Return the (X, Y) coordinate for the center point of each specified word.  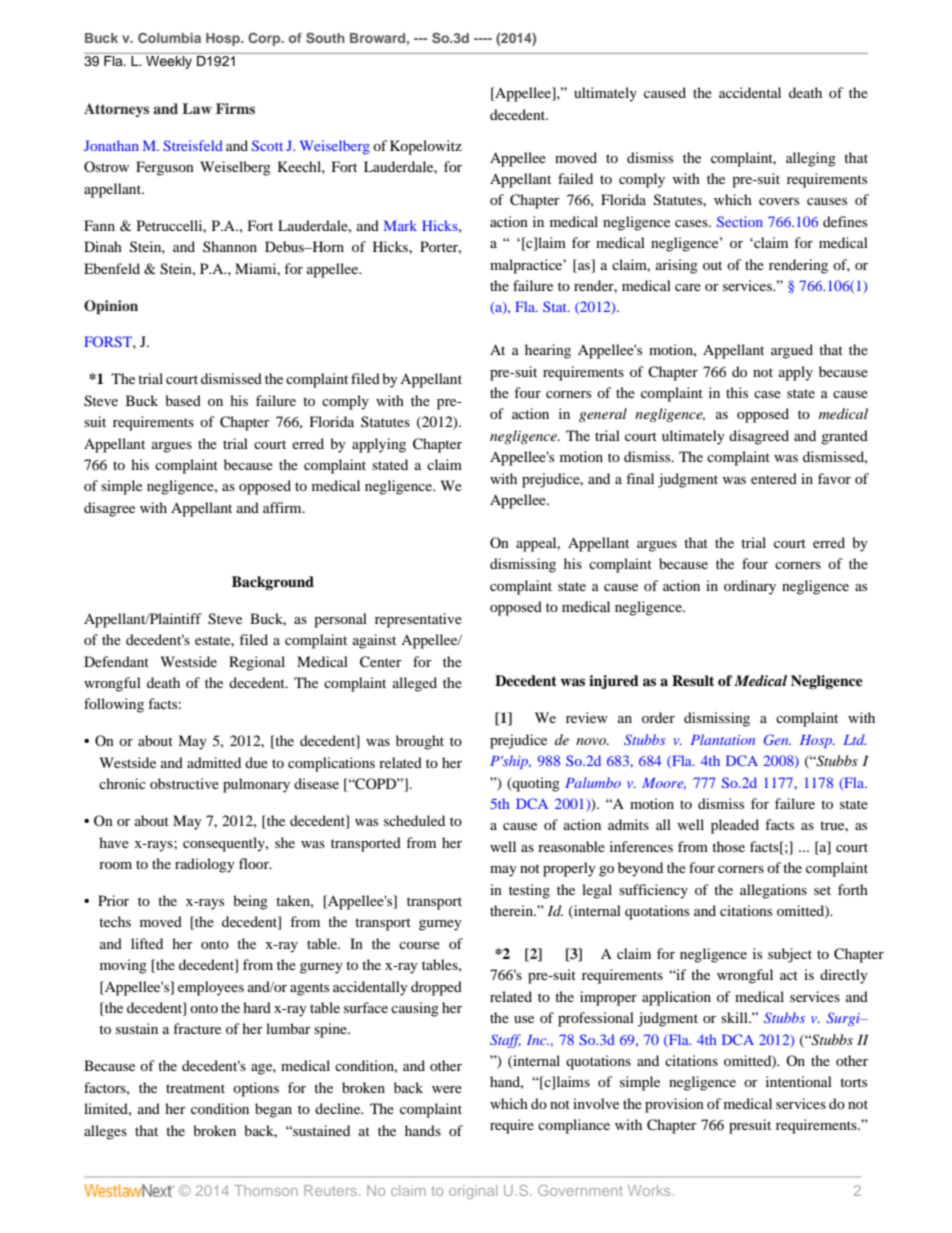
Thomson (266, 1190)
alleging (811, 159)
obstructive (184, 783)
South (325, 37)
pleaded (735, 826)
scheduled (414, 820)
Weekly (169, 62)
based (183, 400)
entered (774, 478)
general (603, 415)
